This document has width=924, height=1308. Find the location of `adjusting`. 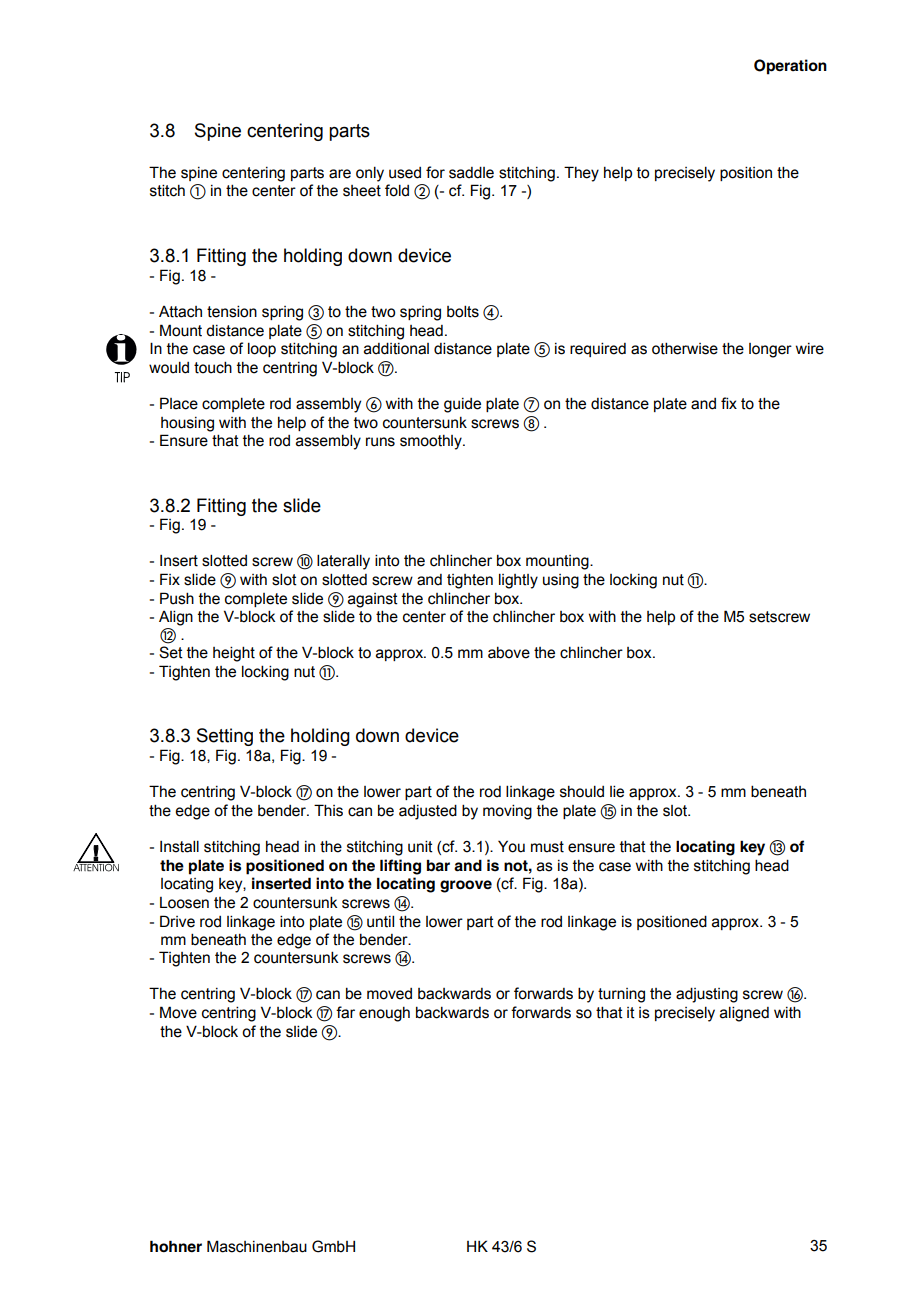

adjusting is located at coordinates (707, 995).
